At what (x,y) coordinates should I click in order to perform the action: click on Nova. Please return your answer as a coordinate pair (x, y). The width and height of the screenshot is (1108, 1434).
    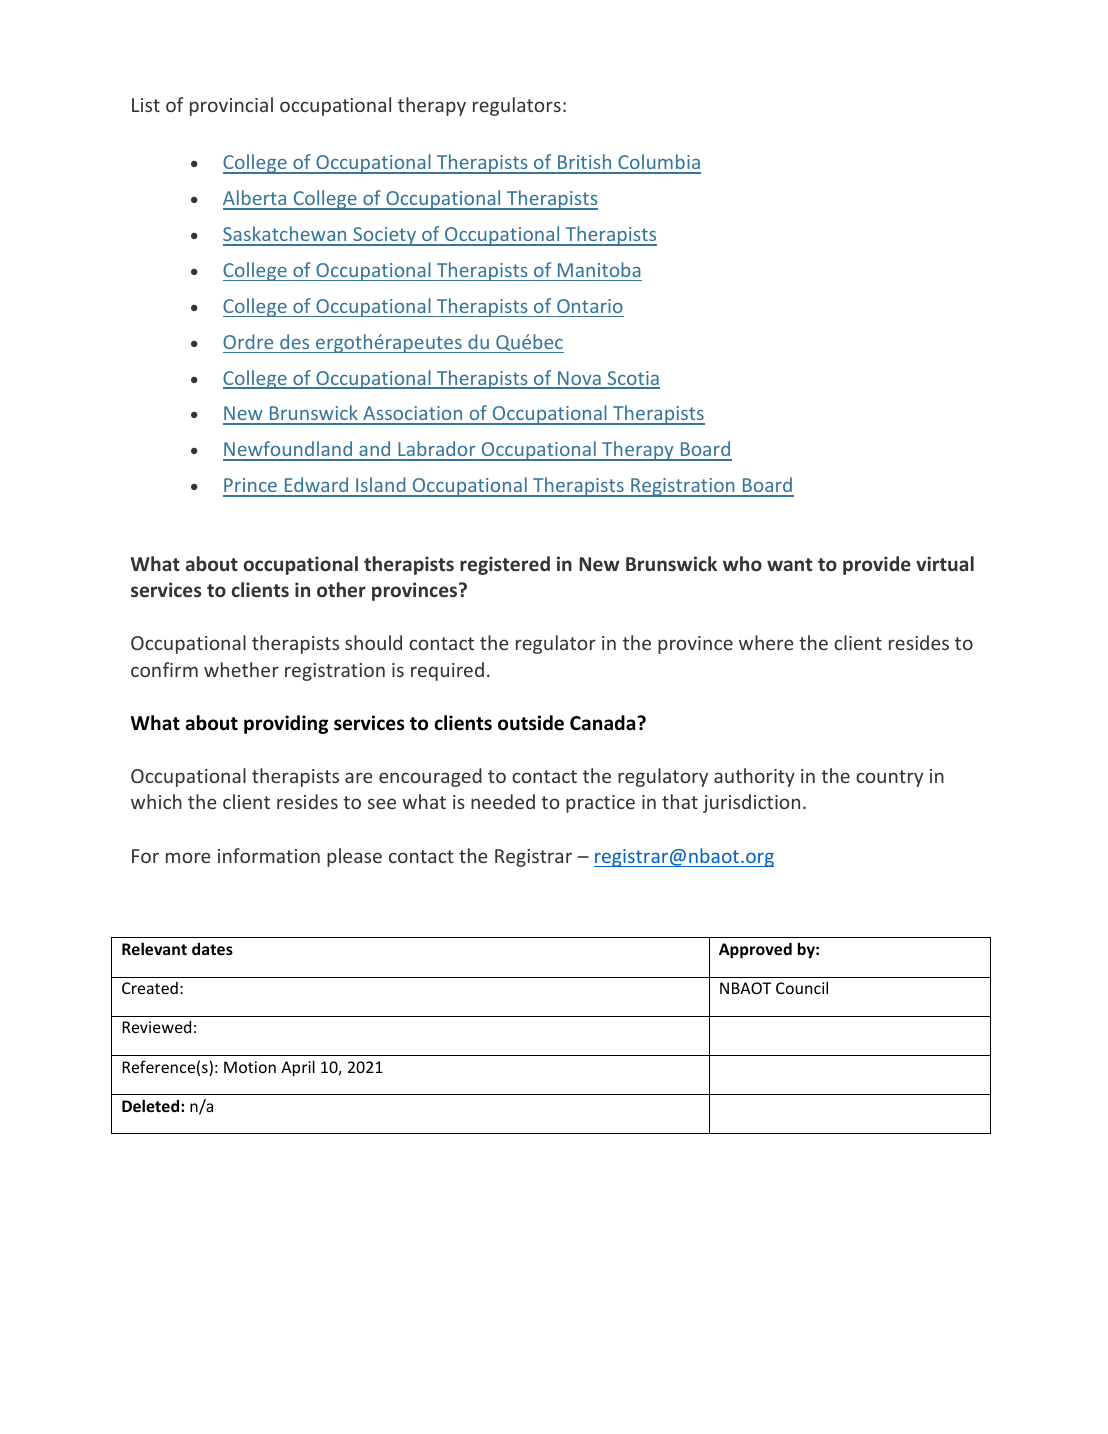
    Looking at the image, I should click on (579, 379).
